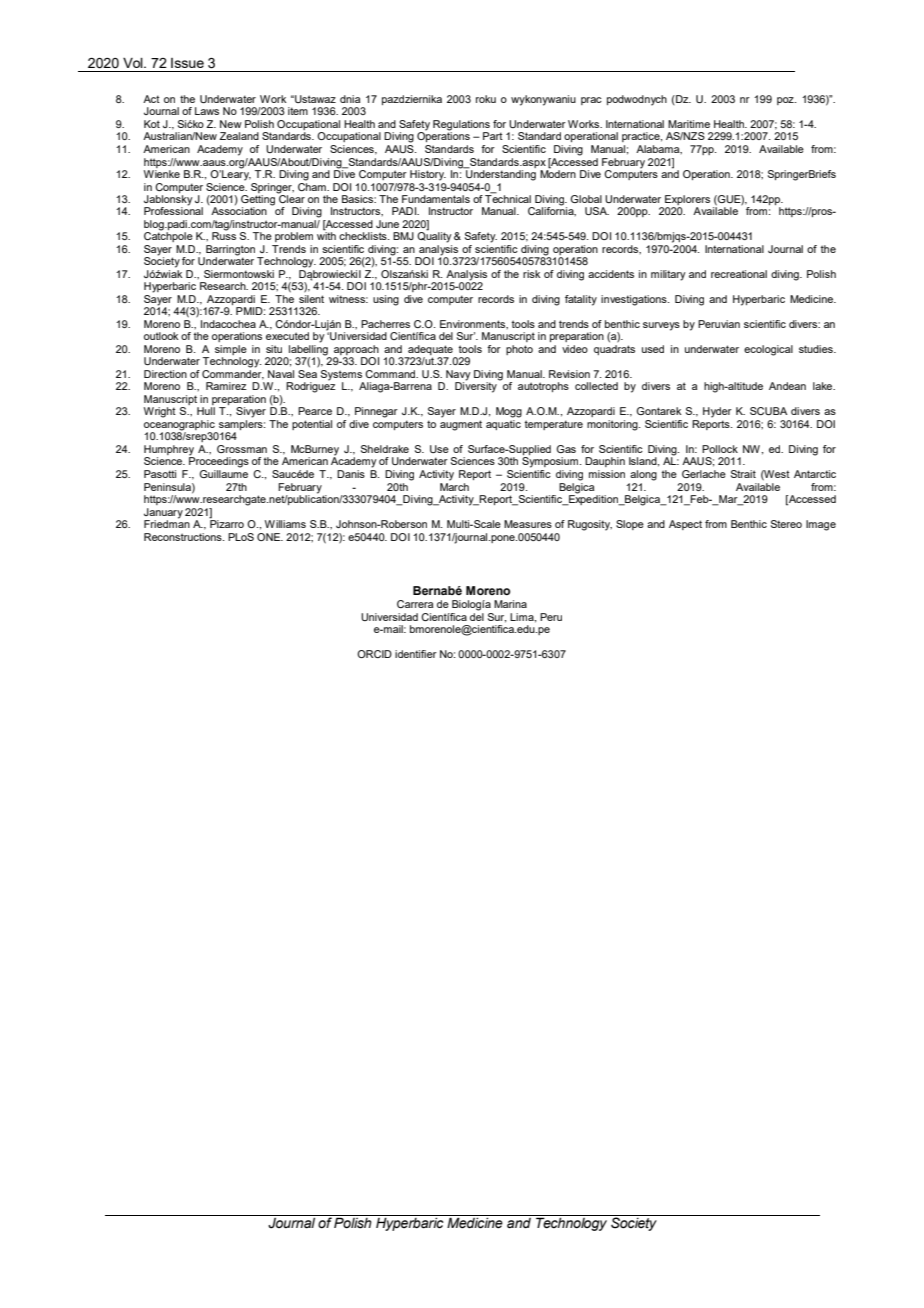  What do you see at coordinates (416, 654) in the document?
I see `identifier` at bounding box center [416, 654].
